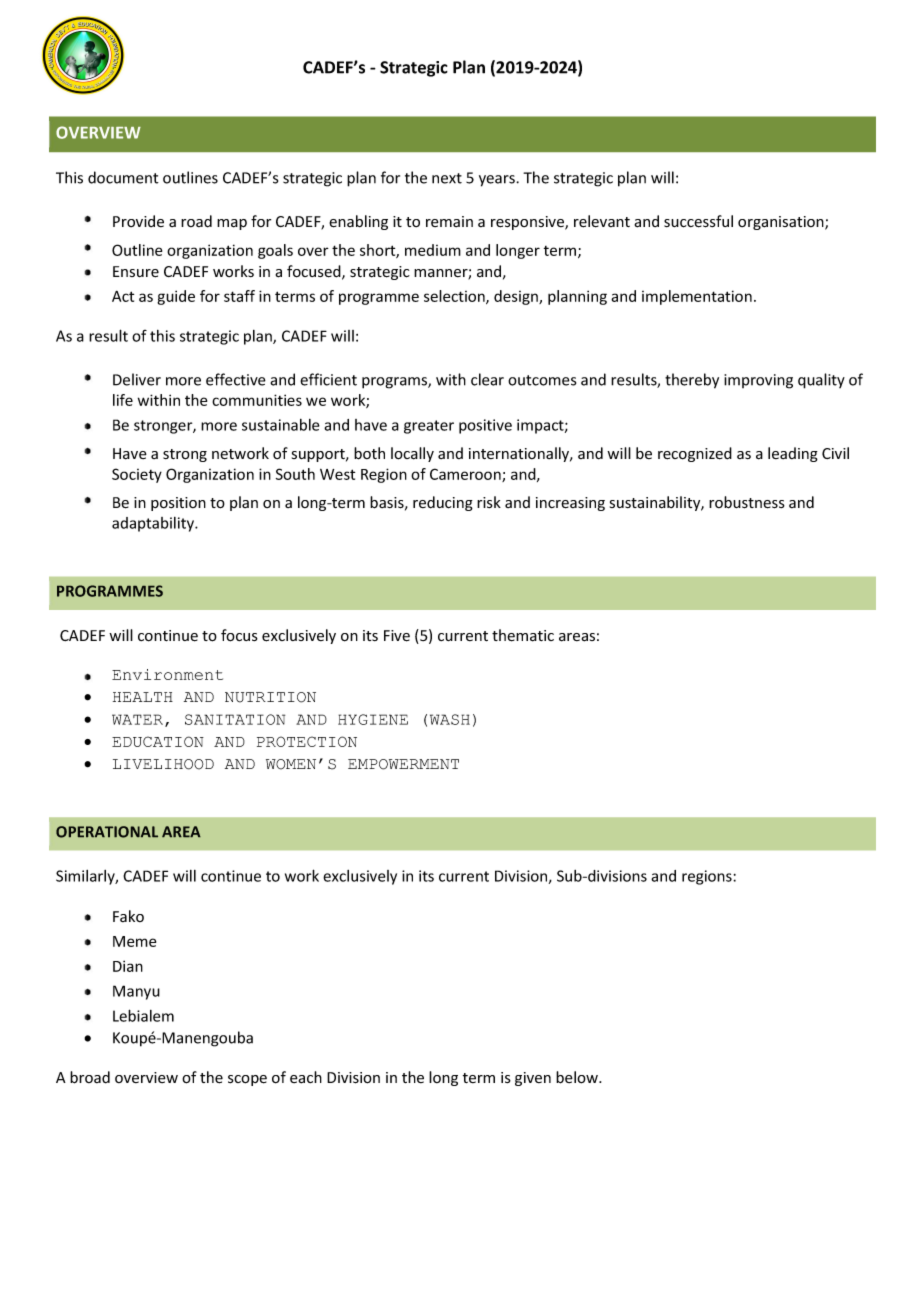 This screenshot has width=924, height=1308. I want to click on risk, so click(489, 502).
